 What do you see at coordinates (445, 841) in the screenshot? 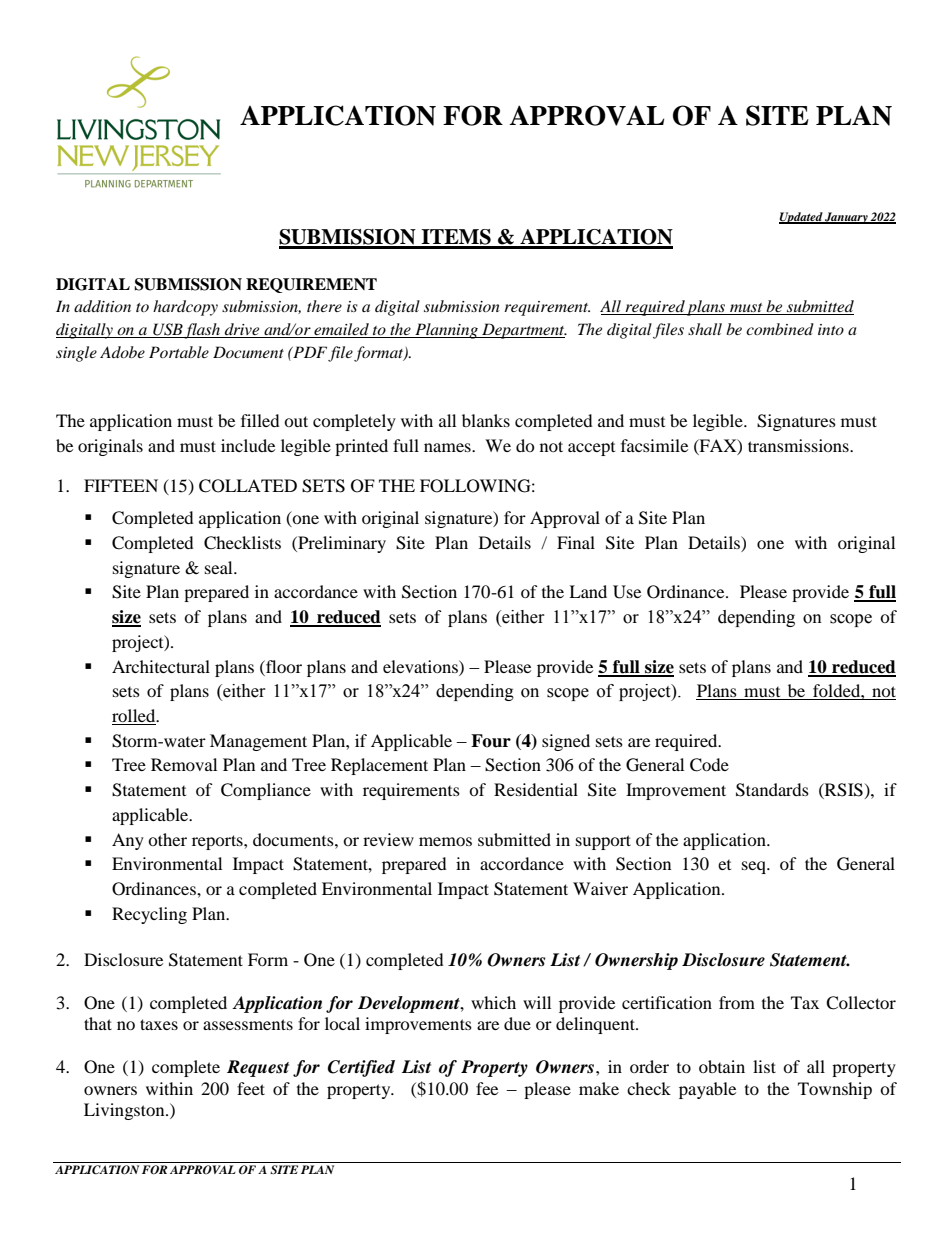
I see `memos` at bounding box center [445, 841].
